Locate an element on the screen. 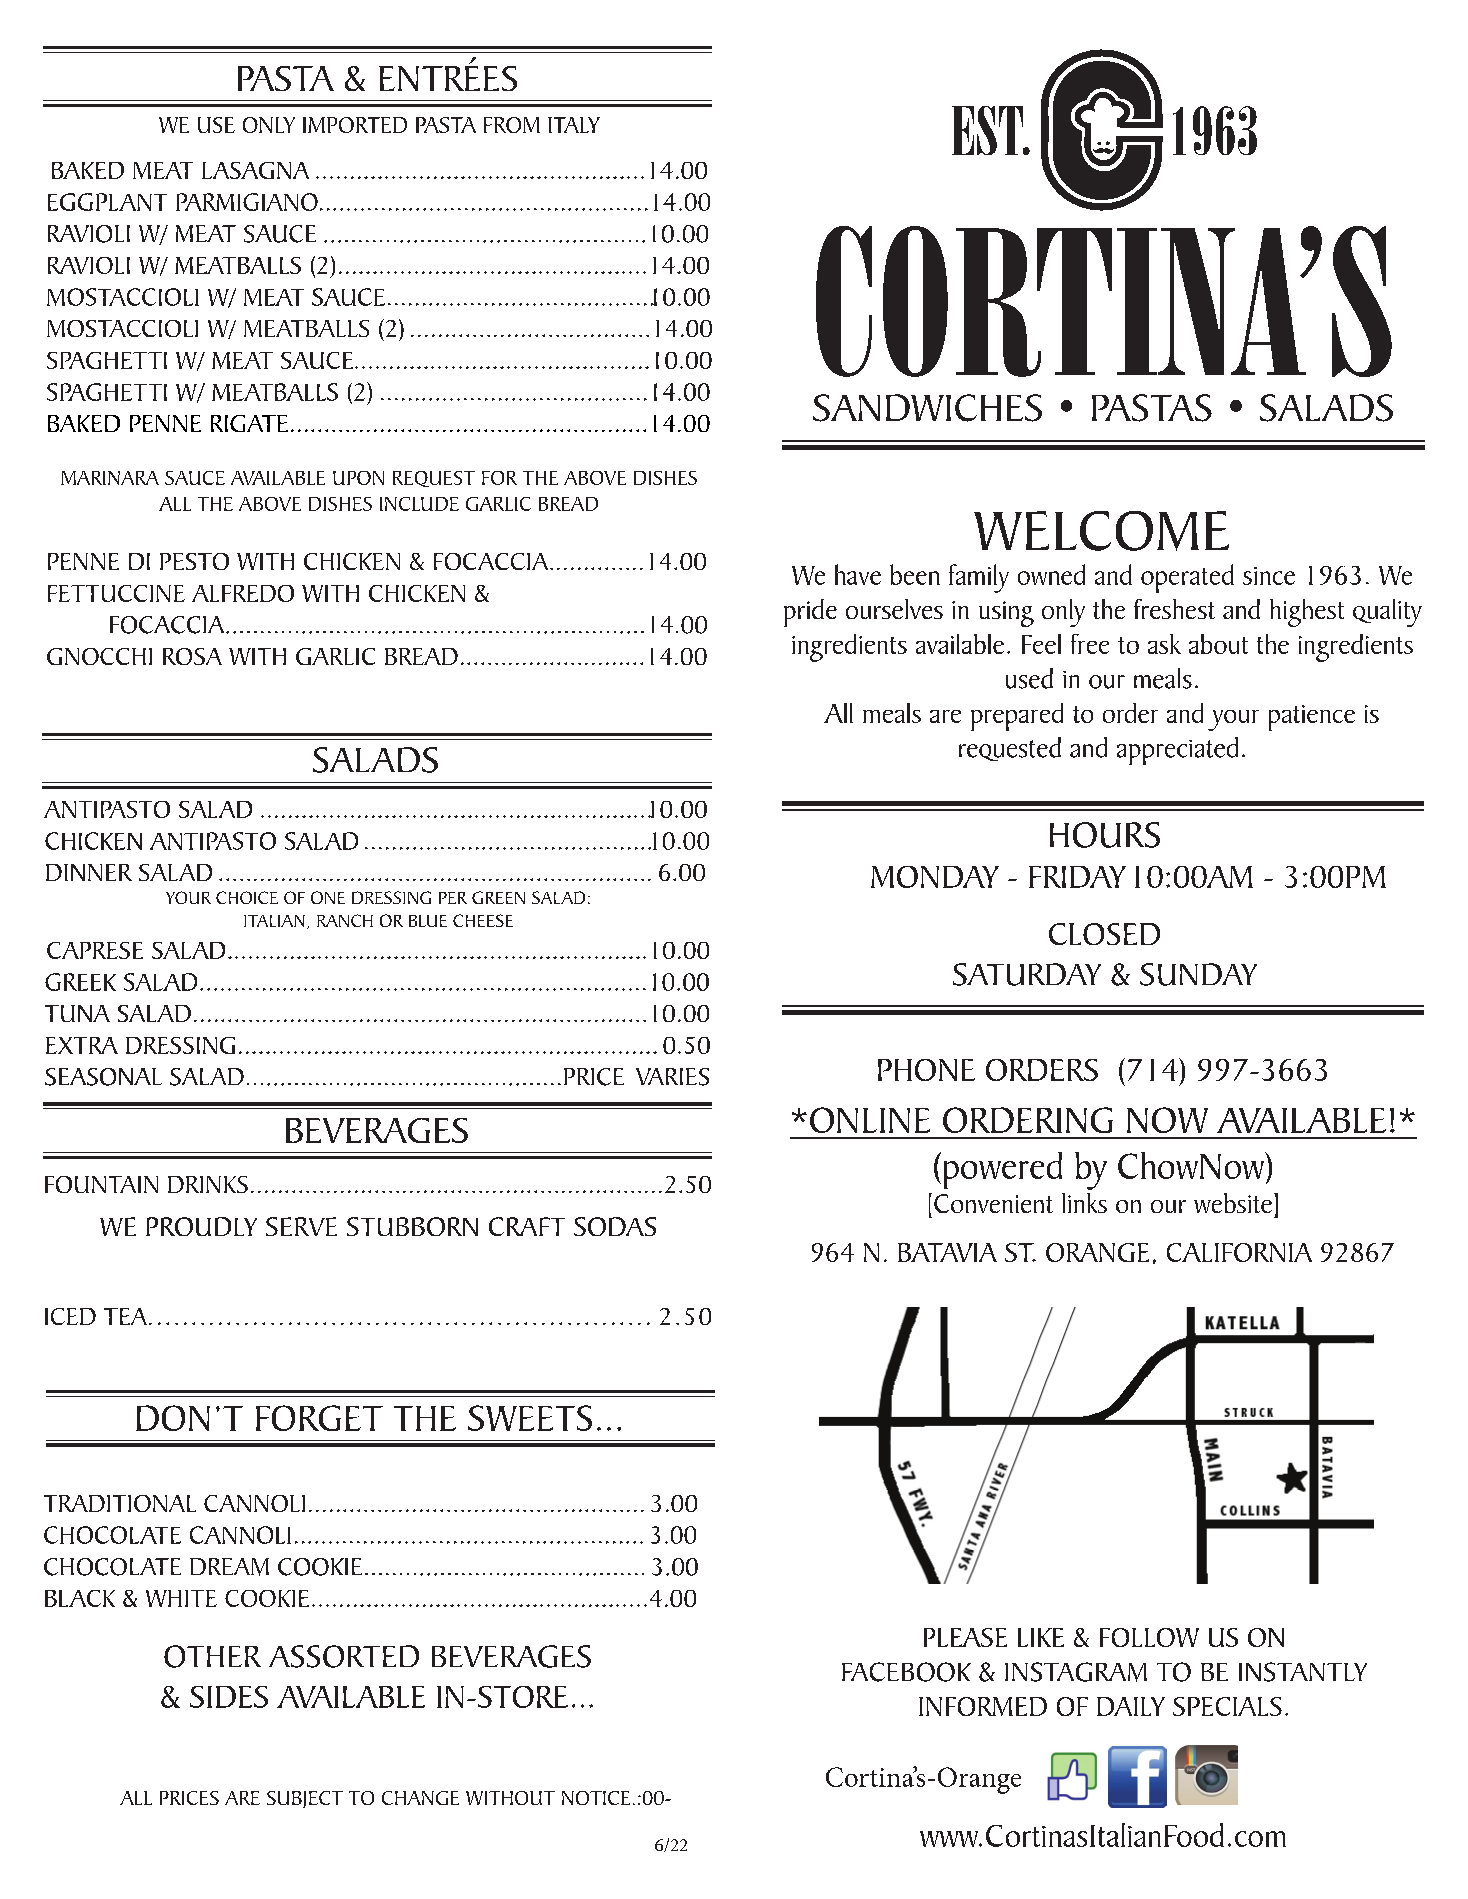  TEA is located at coordinates (127, 1316).
